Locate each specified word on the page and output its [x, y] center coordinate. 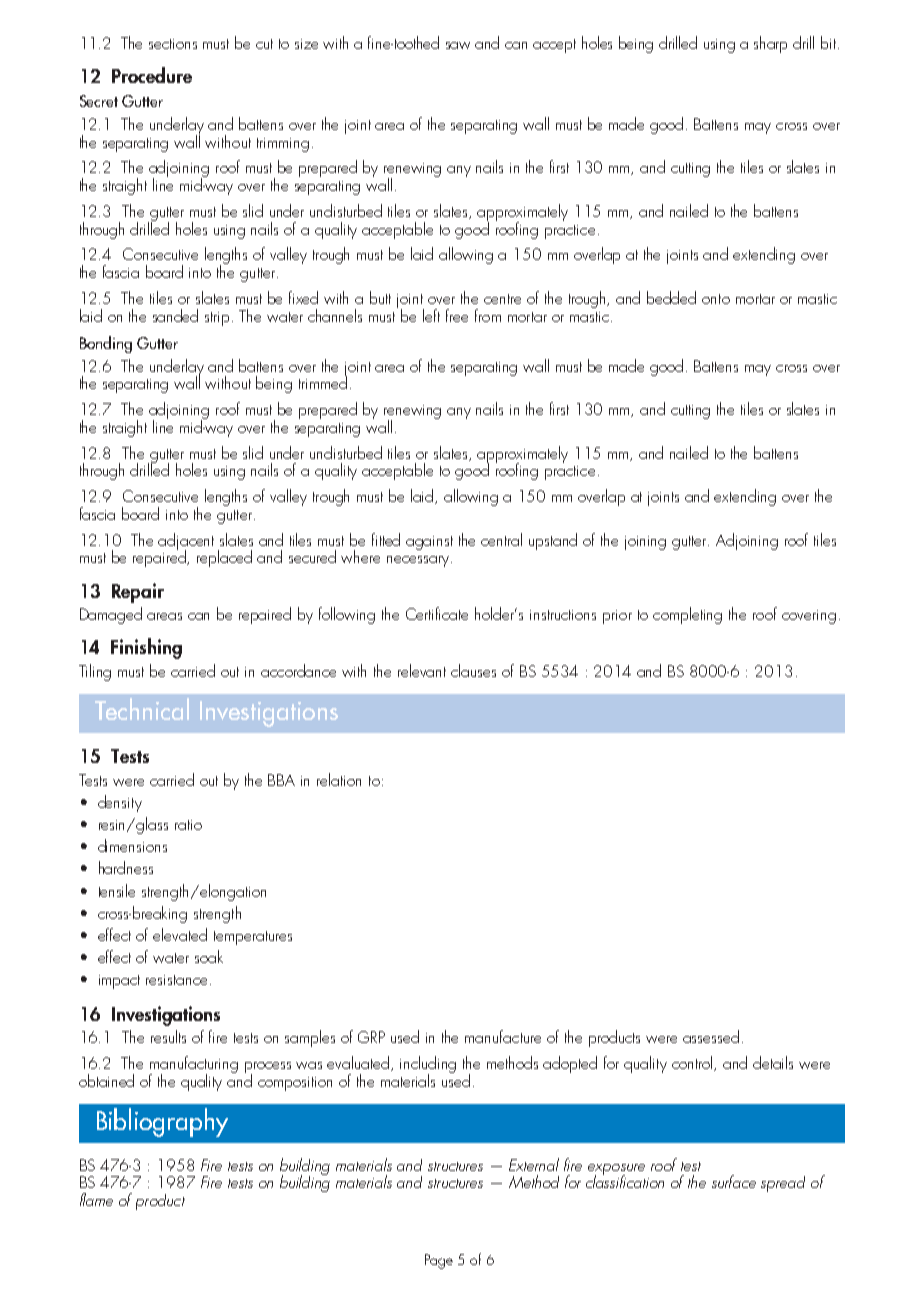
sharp [770, 44]
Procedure [152, 75]
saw [458, 45]
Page [439, 1261]
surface [734, 1181]
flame [96, 1199]
